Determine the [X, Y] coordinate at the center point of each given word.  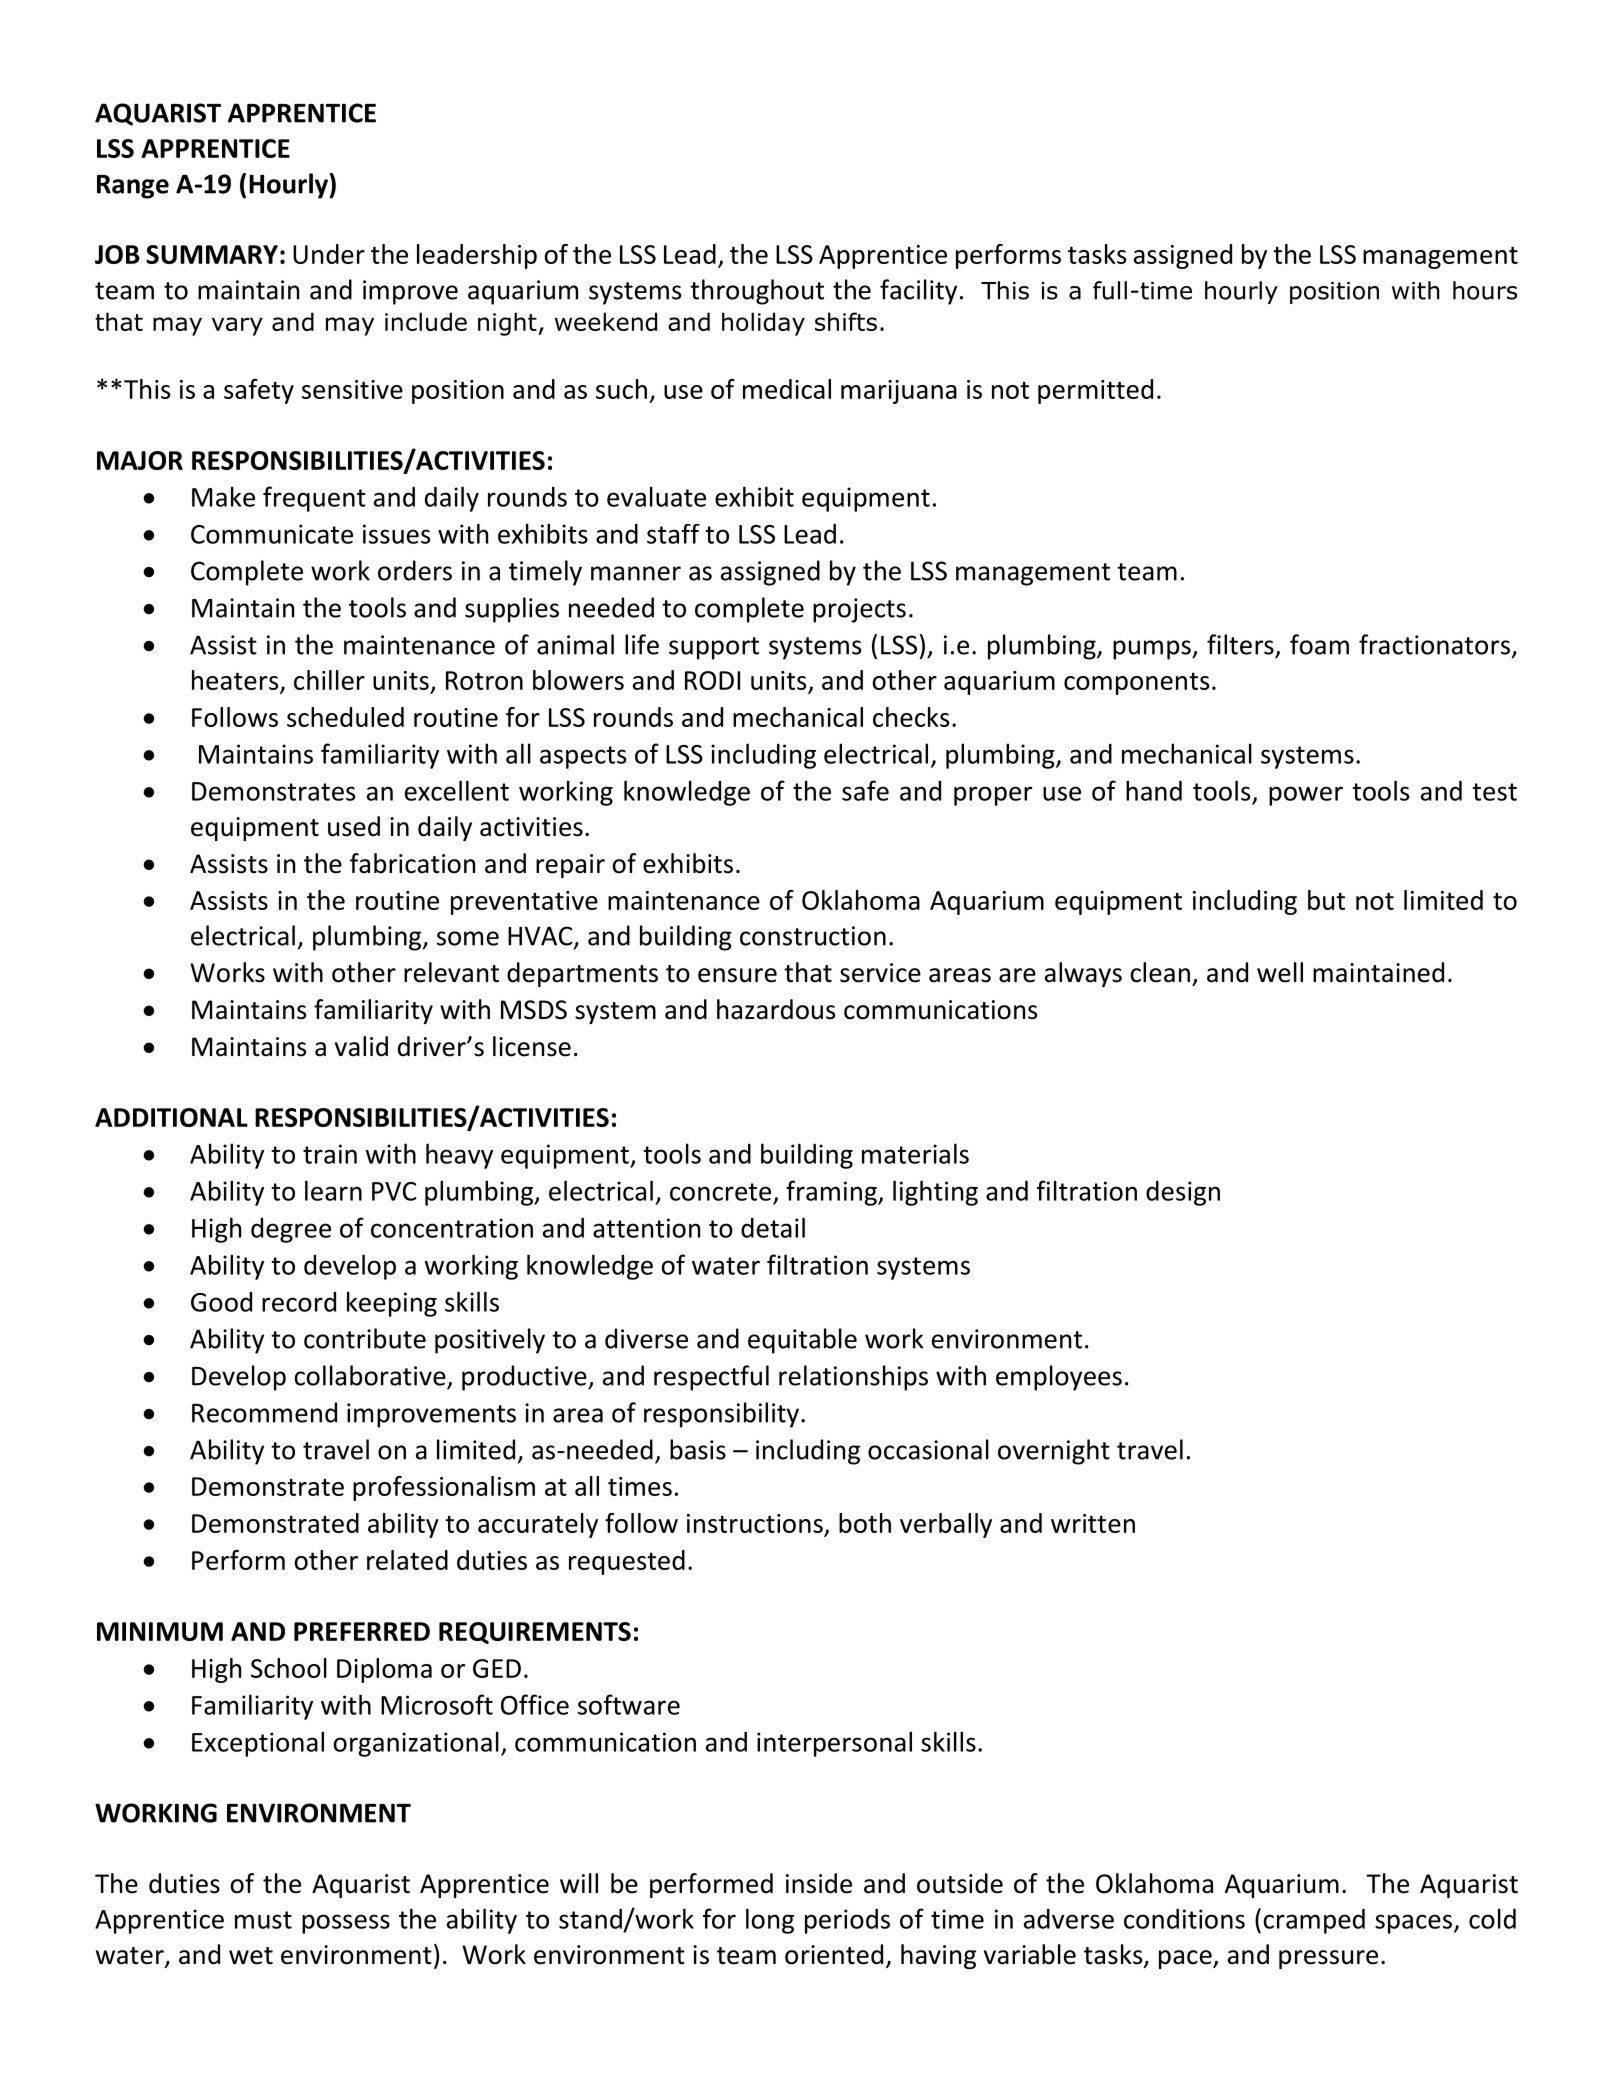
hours [1485, 290]
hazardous [776, 1009]
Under [329, 254]
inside [819, 1883]
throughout [757, 292]
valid [361, 1046]
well [1280, 972]
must [263, 1920]
